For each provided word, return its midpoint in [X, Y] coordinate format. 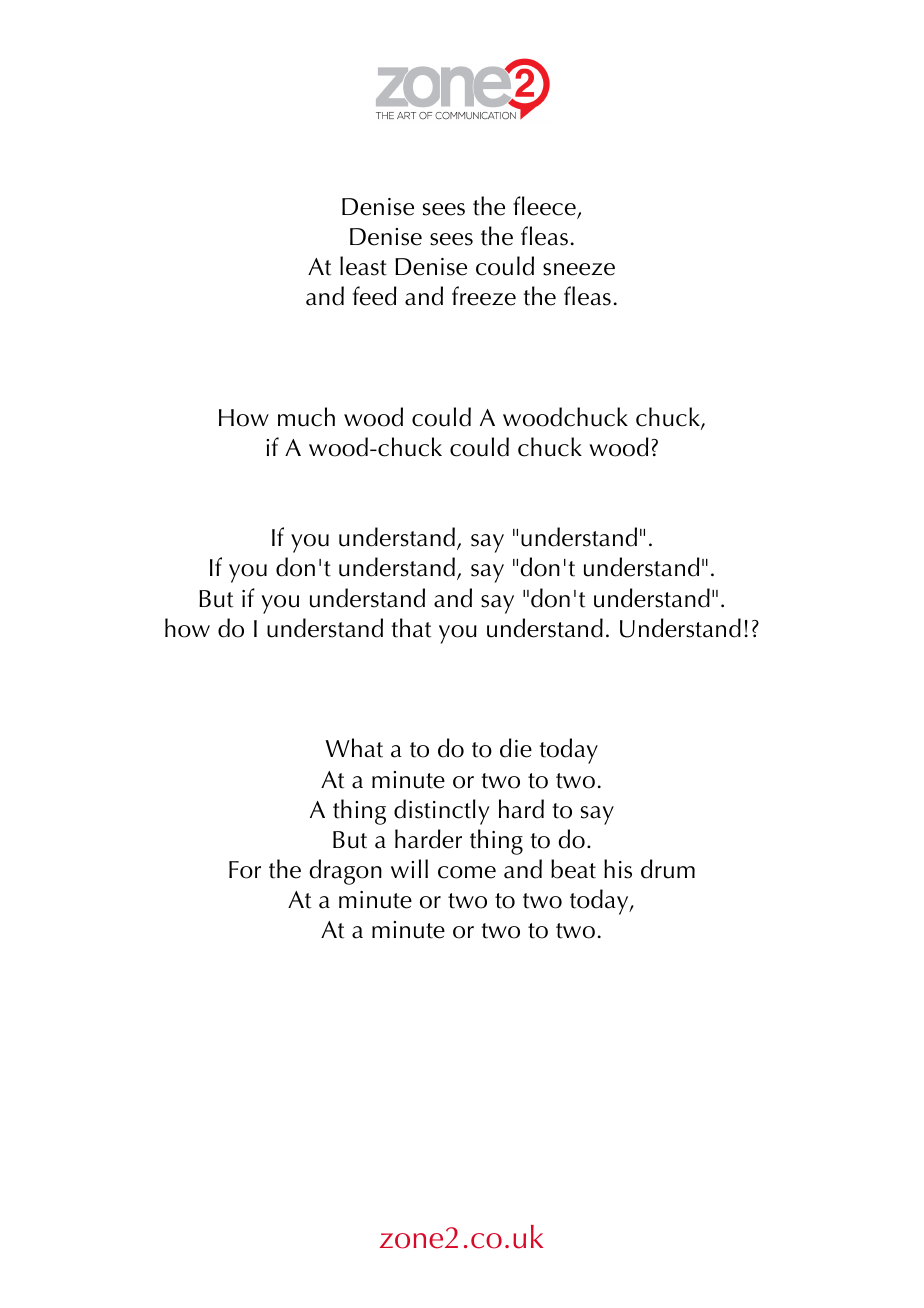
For [245, 870]
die [516, 748]
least [363, 266]
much [306, 417]
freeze [484, 296]
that [411, 628]
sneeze [579, 269]
